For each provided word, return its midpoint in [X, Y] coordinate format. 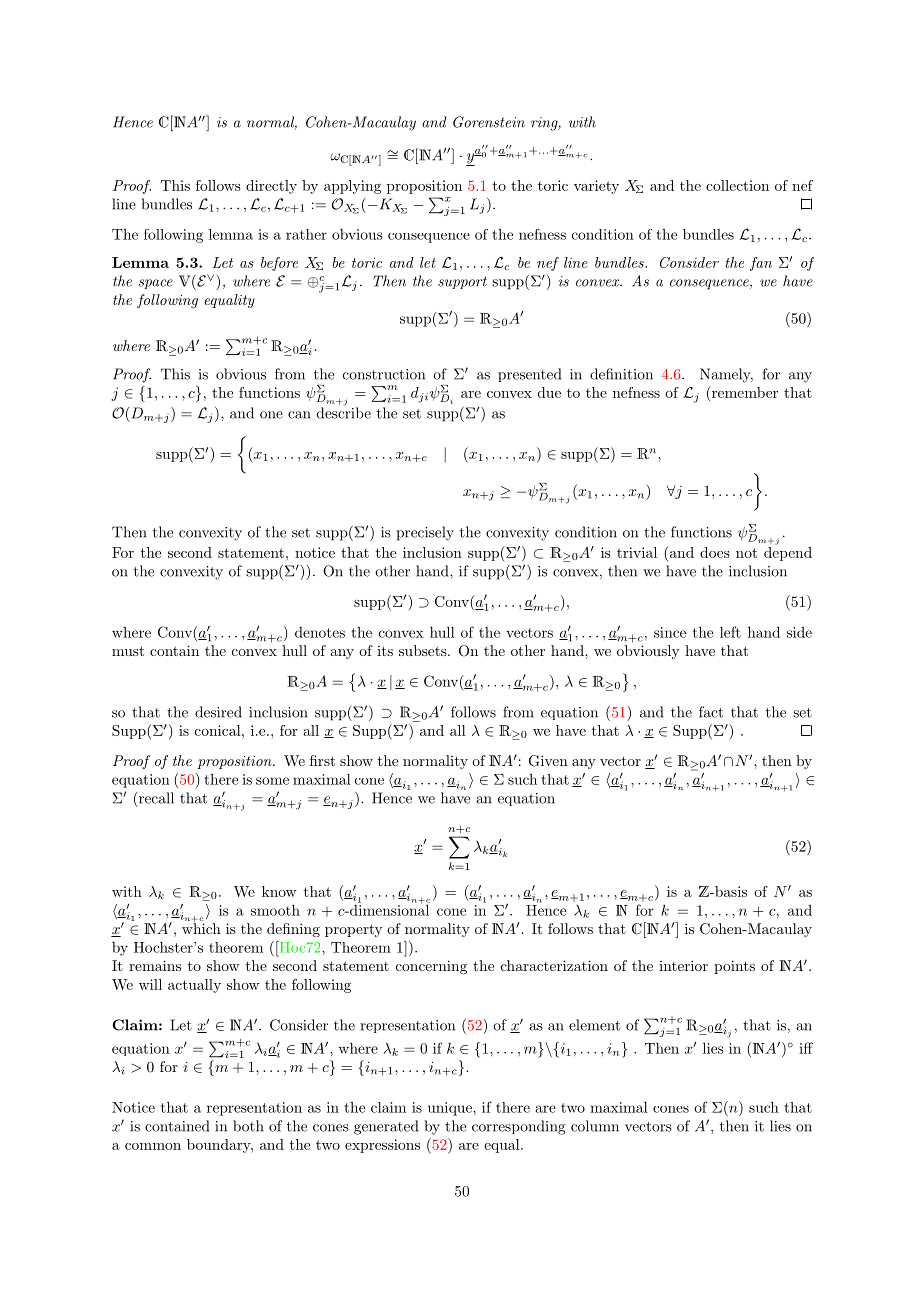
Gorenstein [489, 122]
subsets [423, 650]
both [248, 1126]
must [128, 651]
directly [271, 187]
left [730, 632]
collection [737, 185]
